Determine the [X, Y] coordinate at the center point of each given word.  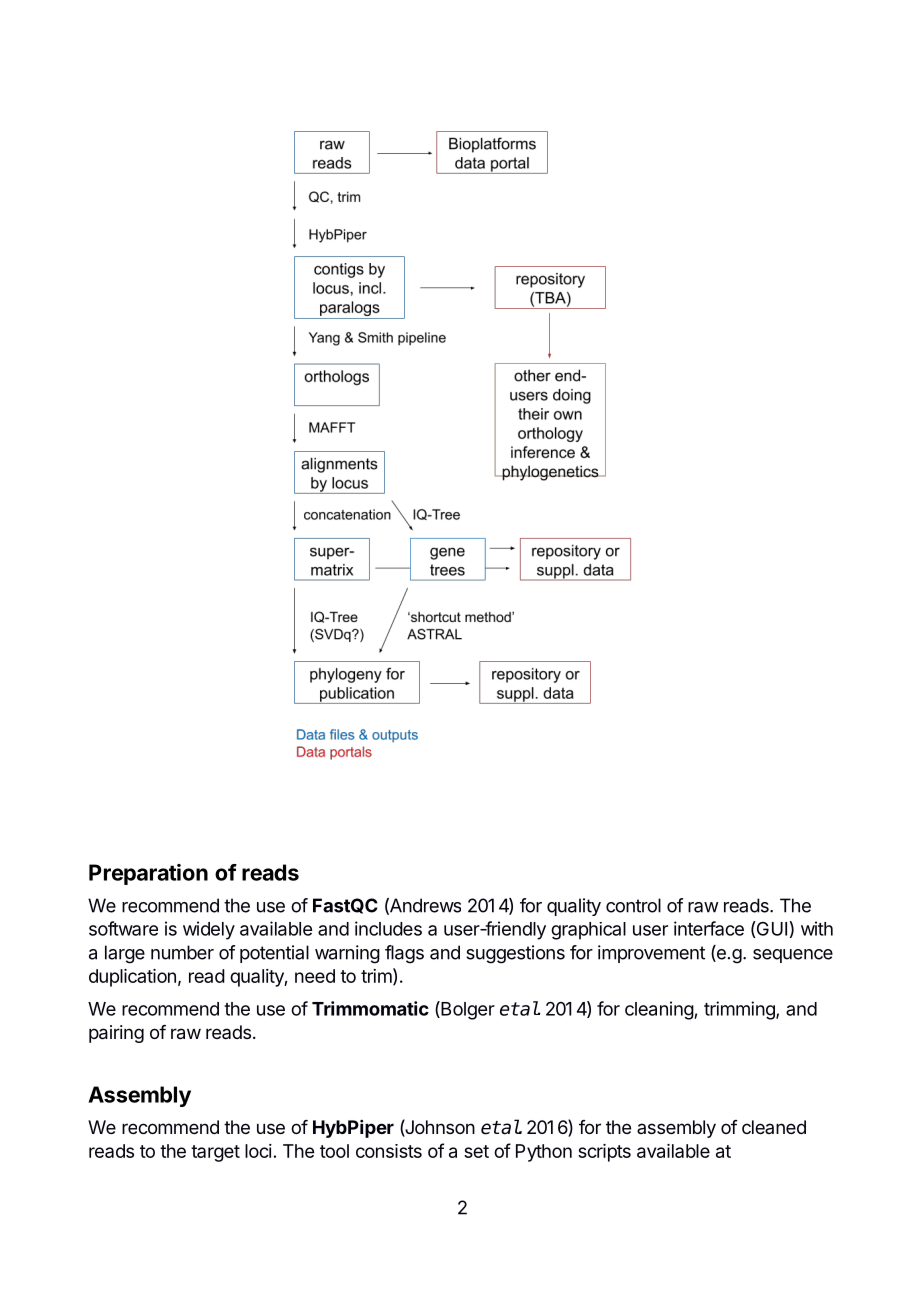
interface [709, 928]
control [633, 905]
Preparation [148, 874]
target [215, 1153]
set [476, 1151]
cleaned [774, 1127]
